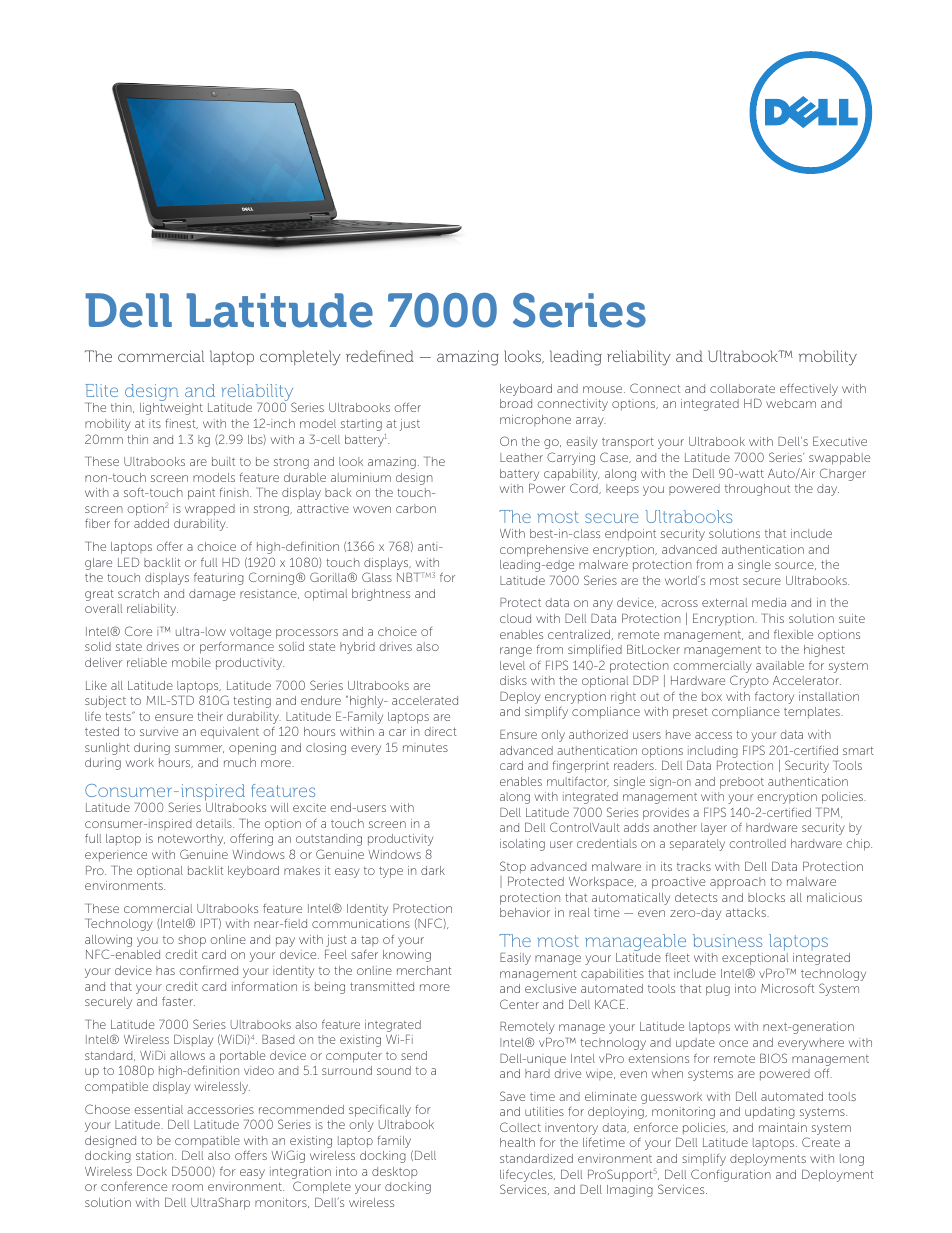 The width and height of the document is (952, 1233). Describe the element at coordinates (525, 912) in the document. I see `behavior` at that location.
